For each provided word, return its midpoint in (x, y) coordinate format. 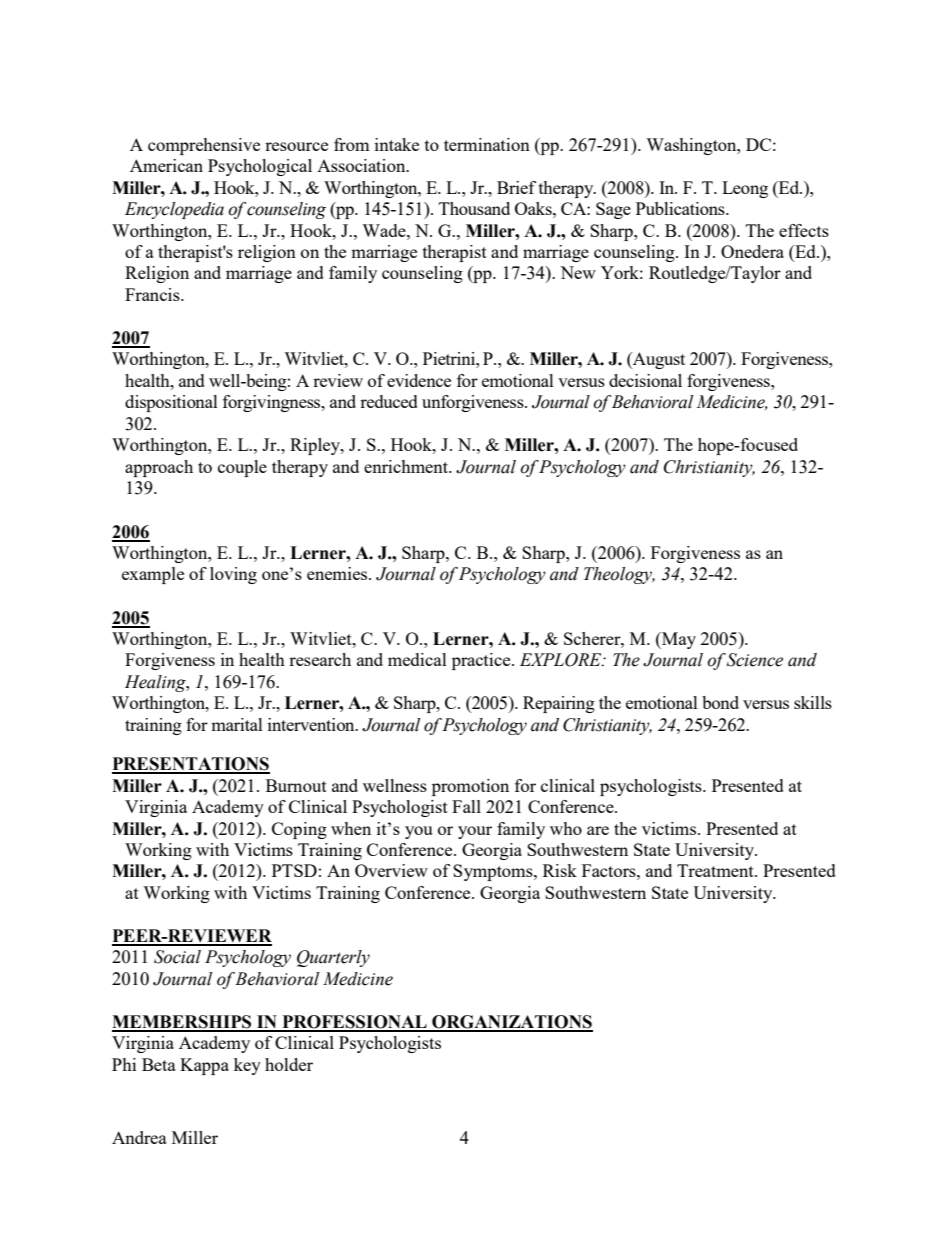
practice (482, 661)
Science (755, 660)
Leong (745, 189)
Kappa (204, 1066)
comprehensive (204, 146)
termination (487, 144)
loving (233, 575)
